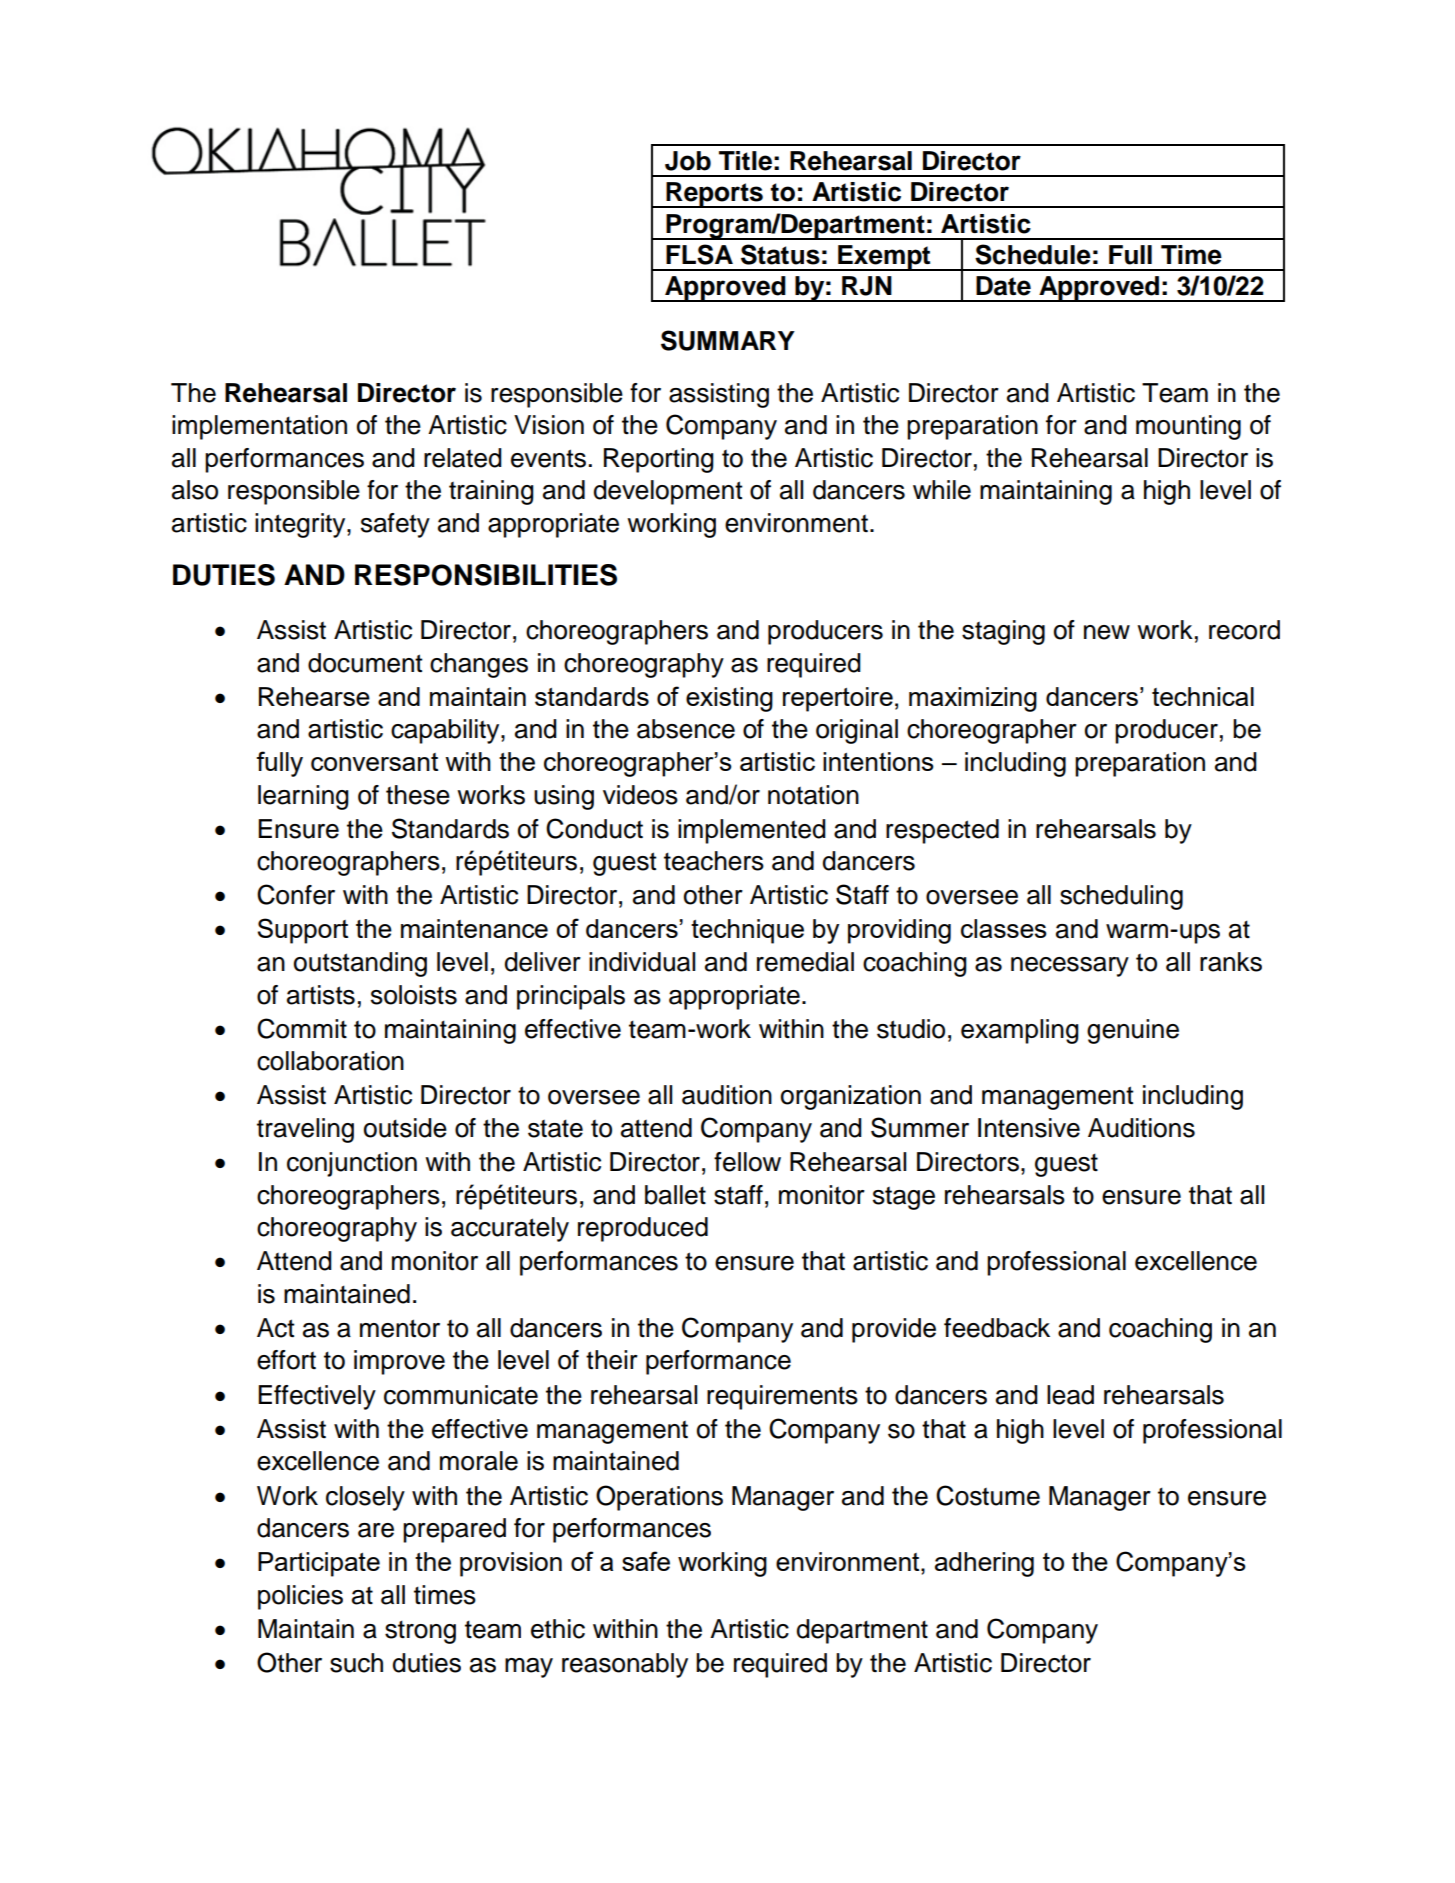 The width and height of the screenshot is (1455, 1883). I want to click on Reports, so click(714, 195).
